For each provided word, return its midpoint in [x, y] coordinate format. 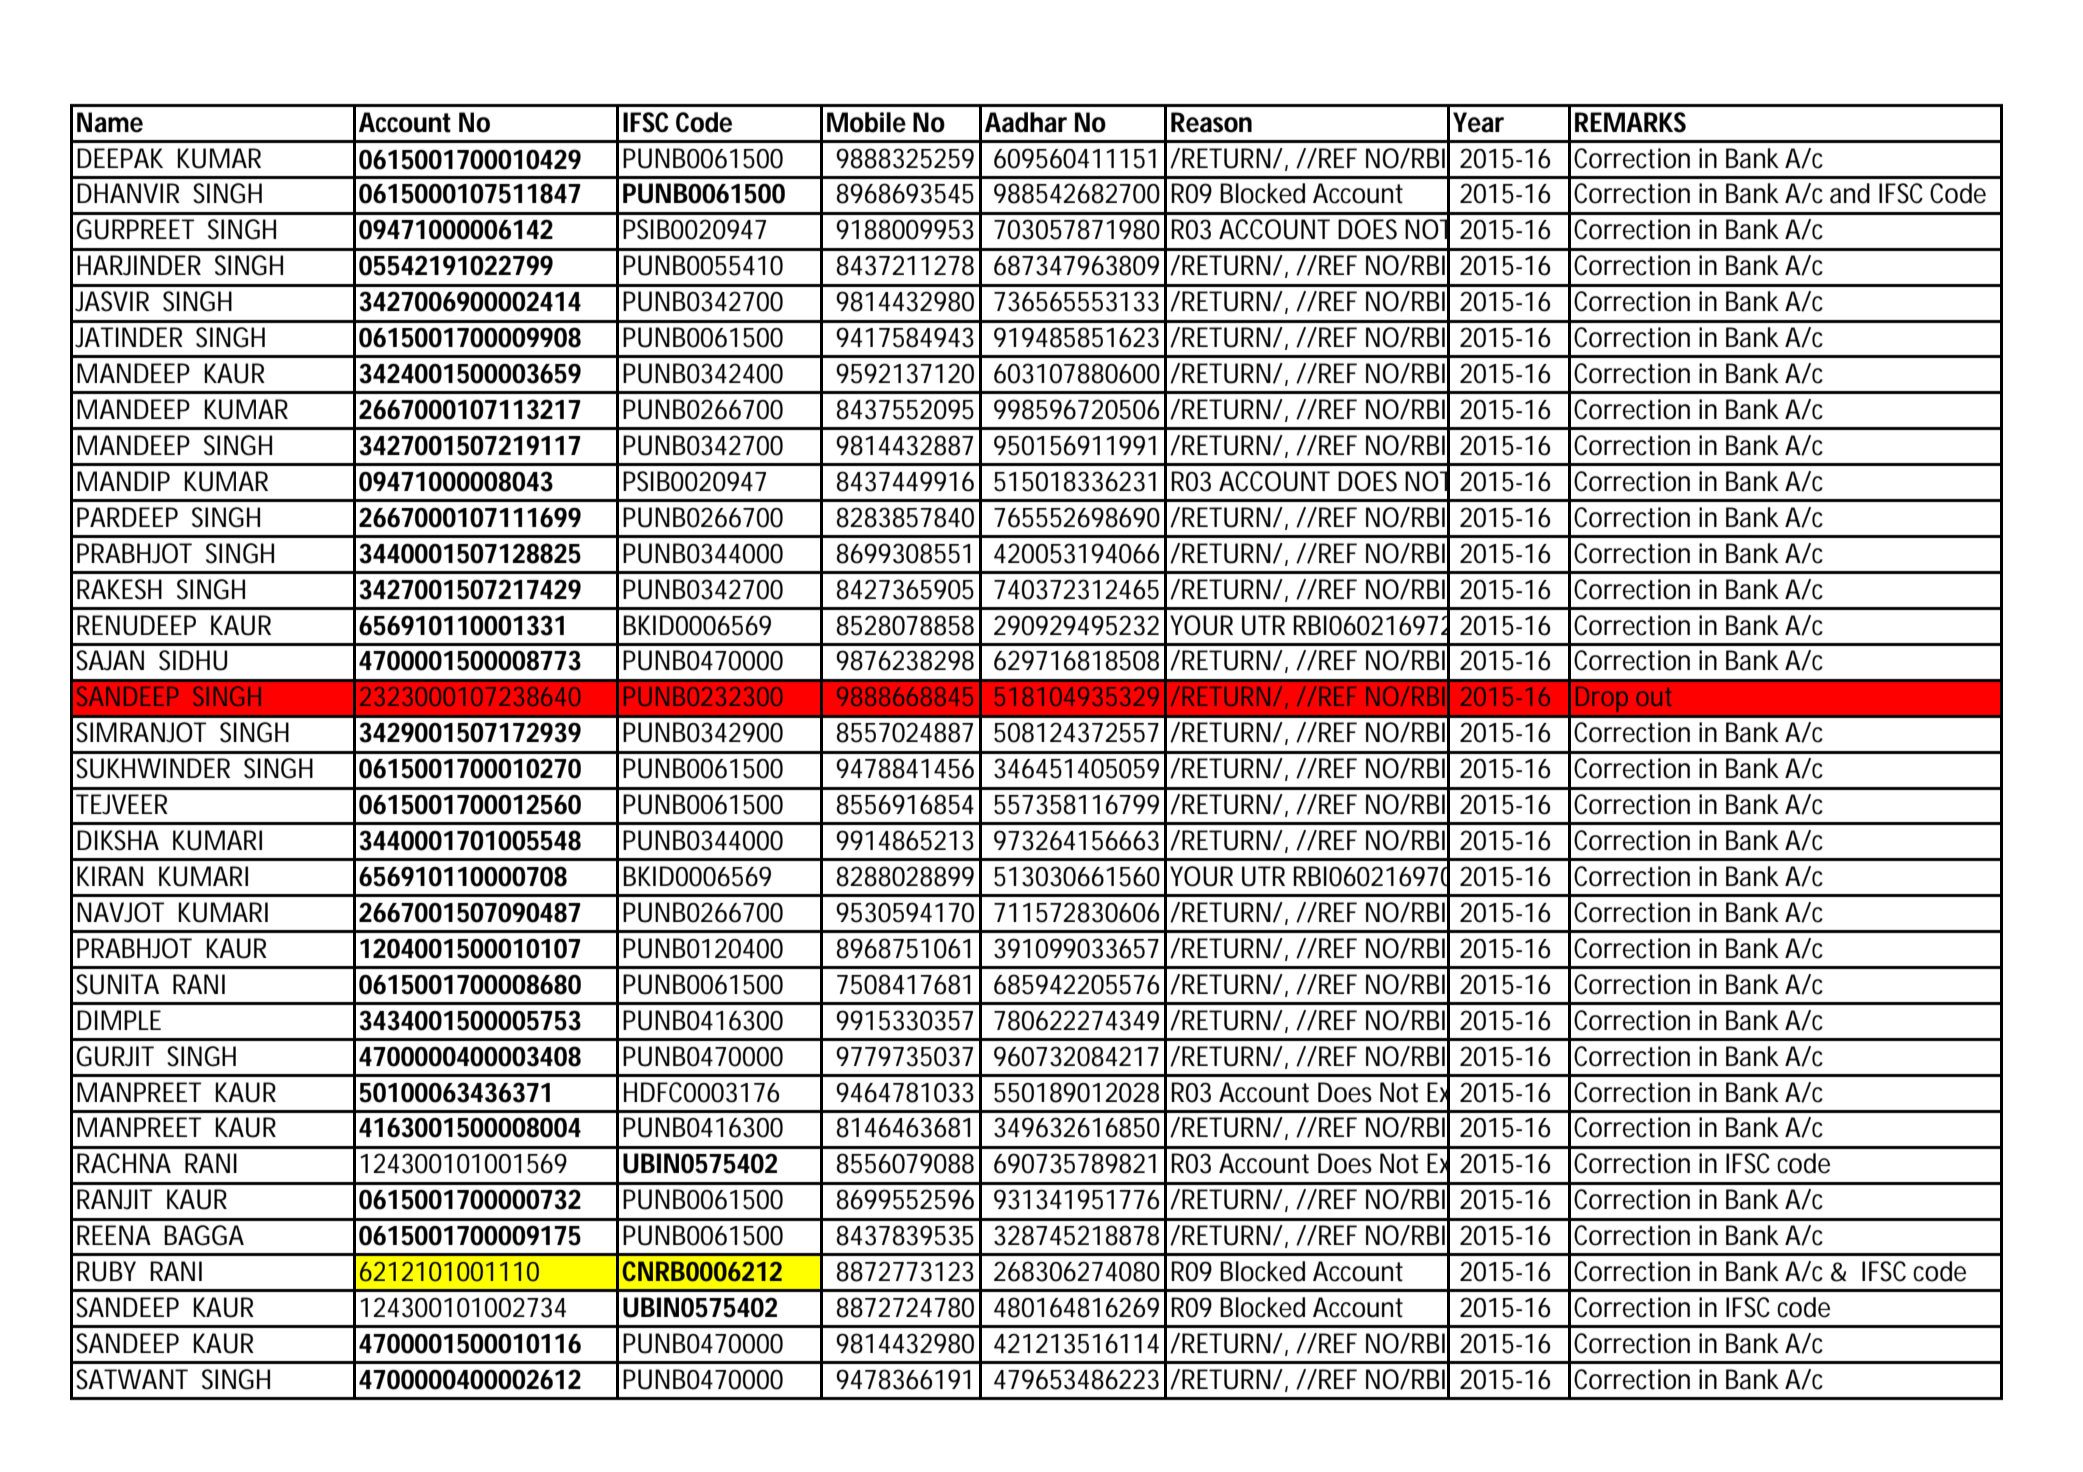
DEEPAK [120, 158]
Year [1478, 122]
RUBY [106, 1271]
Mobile [866, 122]
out [1654, 697]
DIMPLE [119, 1020]
